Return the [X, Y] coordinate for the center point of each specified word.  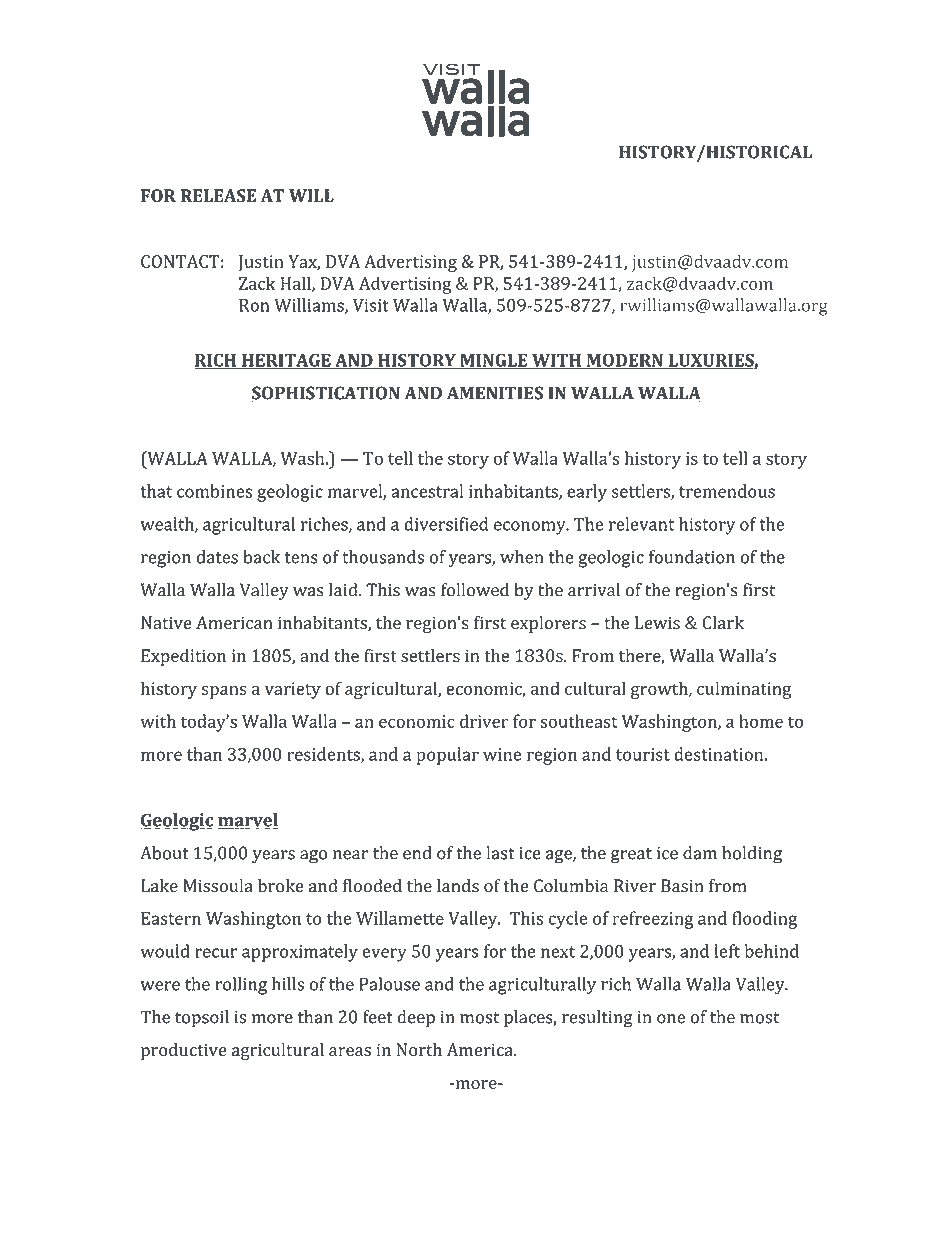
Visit [371, 305]
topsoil [202, 1019]
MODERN [624, 361]
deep [416, 1018]
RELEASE [218, 195]
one [671, 1019]
